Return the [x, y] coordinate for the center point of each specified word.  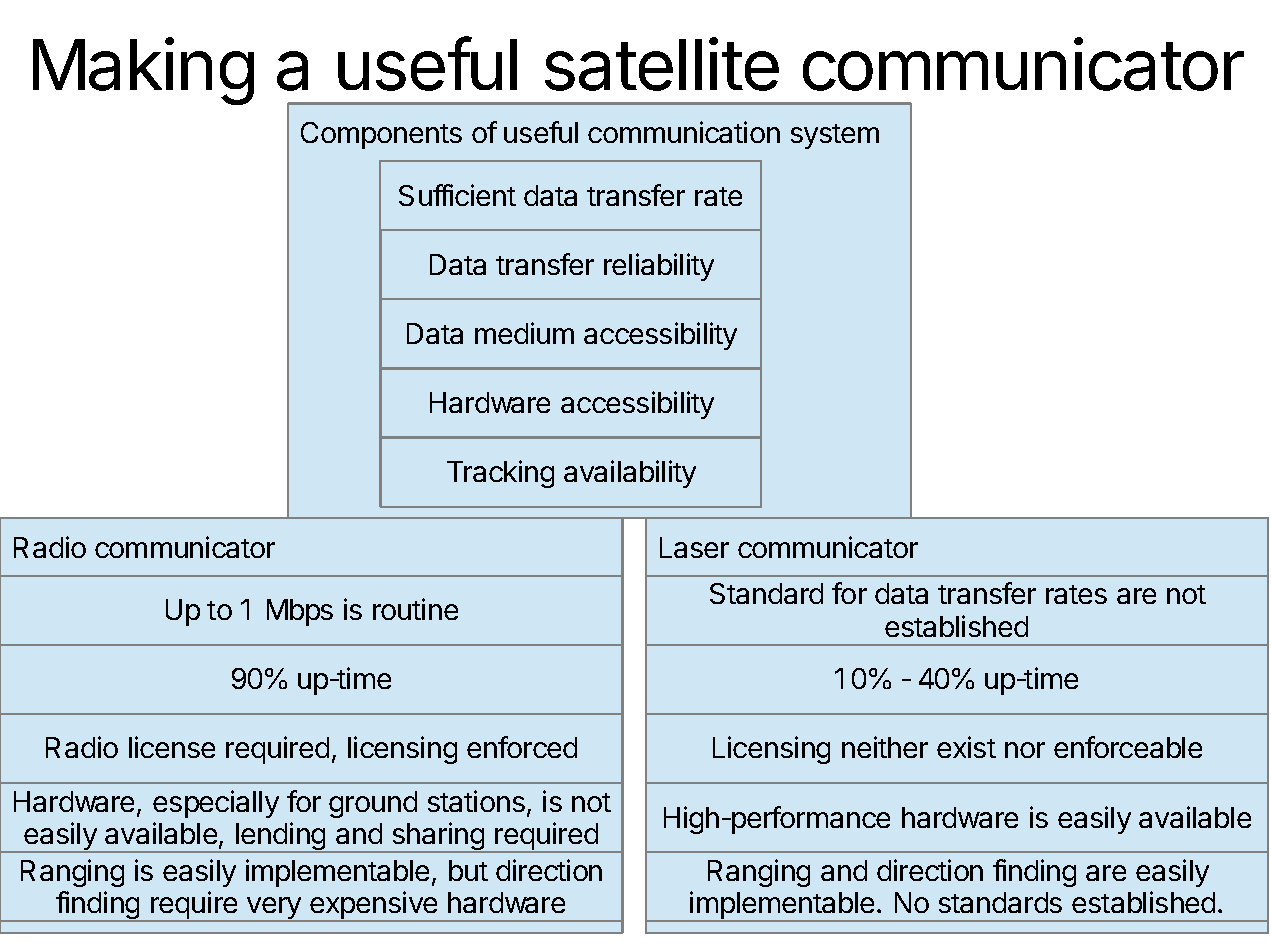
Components [381, 135]
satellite [662, 64]
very [274, 909]
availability [630, 474]
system [835, 136]
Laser [694, 547]
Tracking [500, 474]
